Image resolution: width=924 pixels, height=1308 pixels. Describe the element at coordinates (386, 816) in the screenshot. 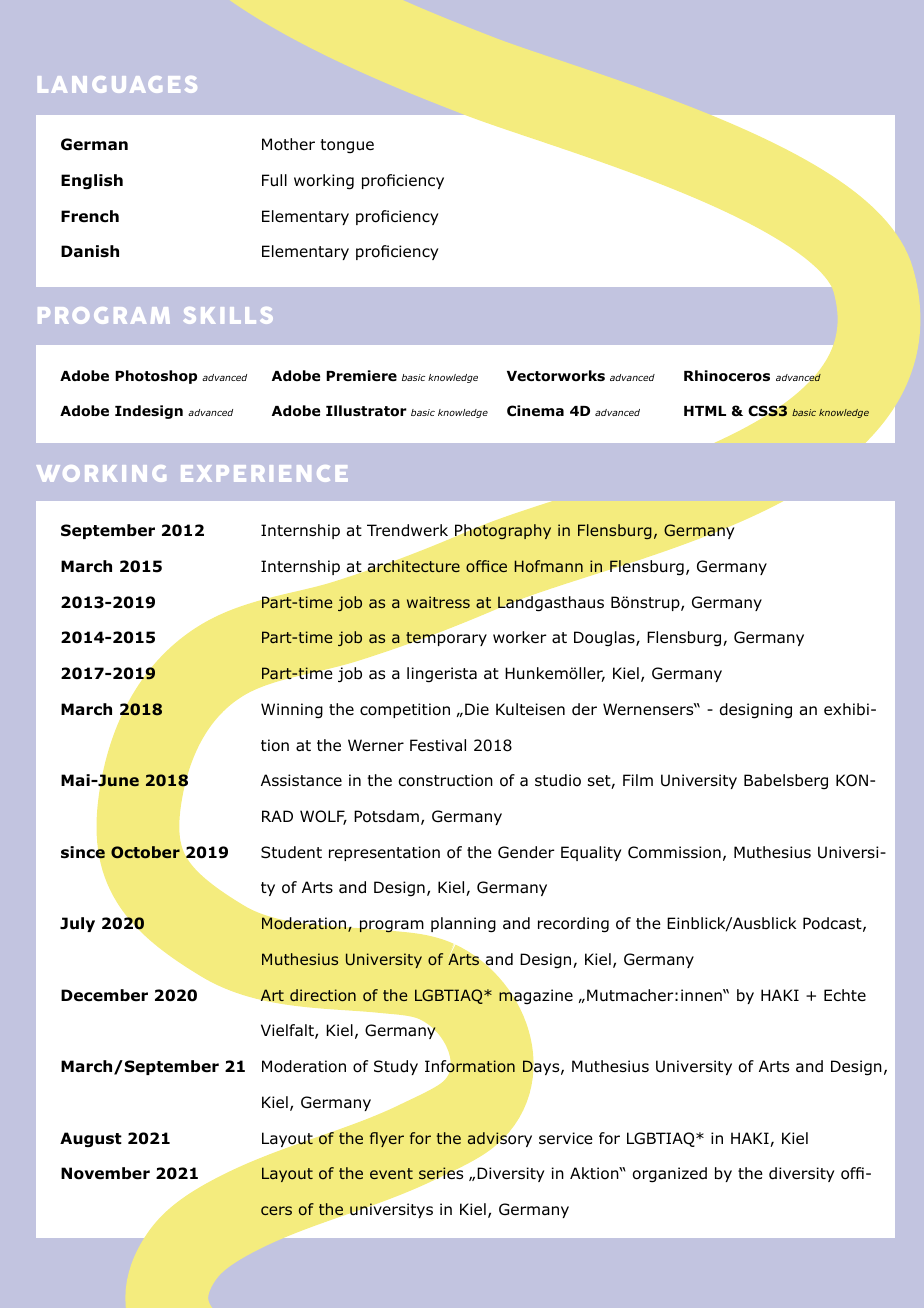

I see `Potsdam` at that location.
